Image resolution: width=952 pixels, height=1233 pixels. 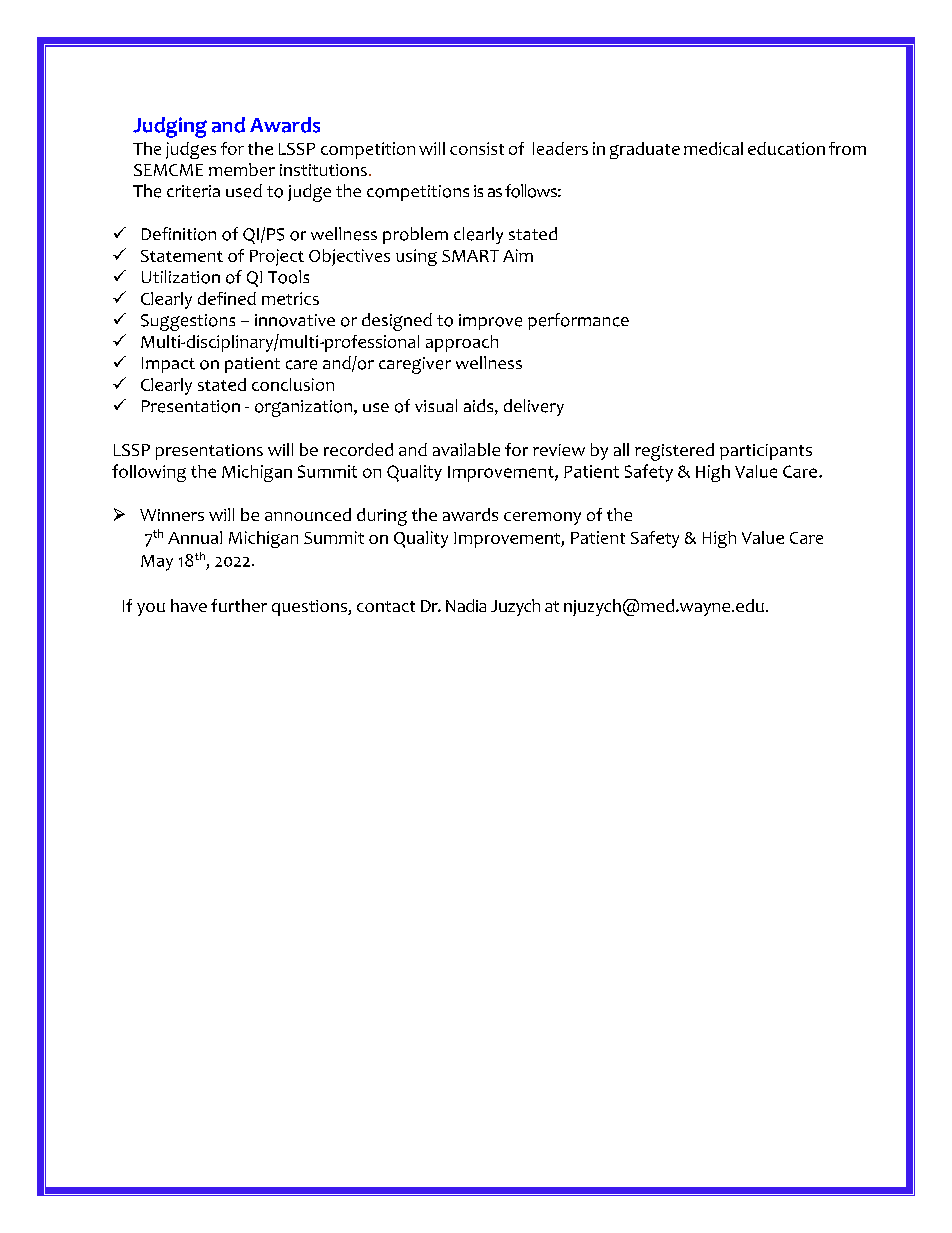 What do you see at coordinates (462, 343) in the screenshot?
I see `approach` at bounding box center [462, 343].
